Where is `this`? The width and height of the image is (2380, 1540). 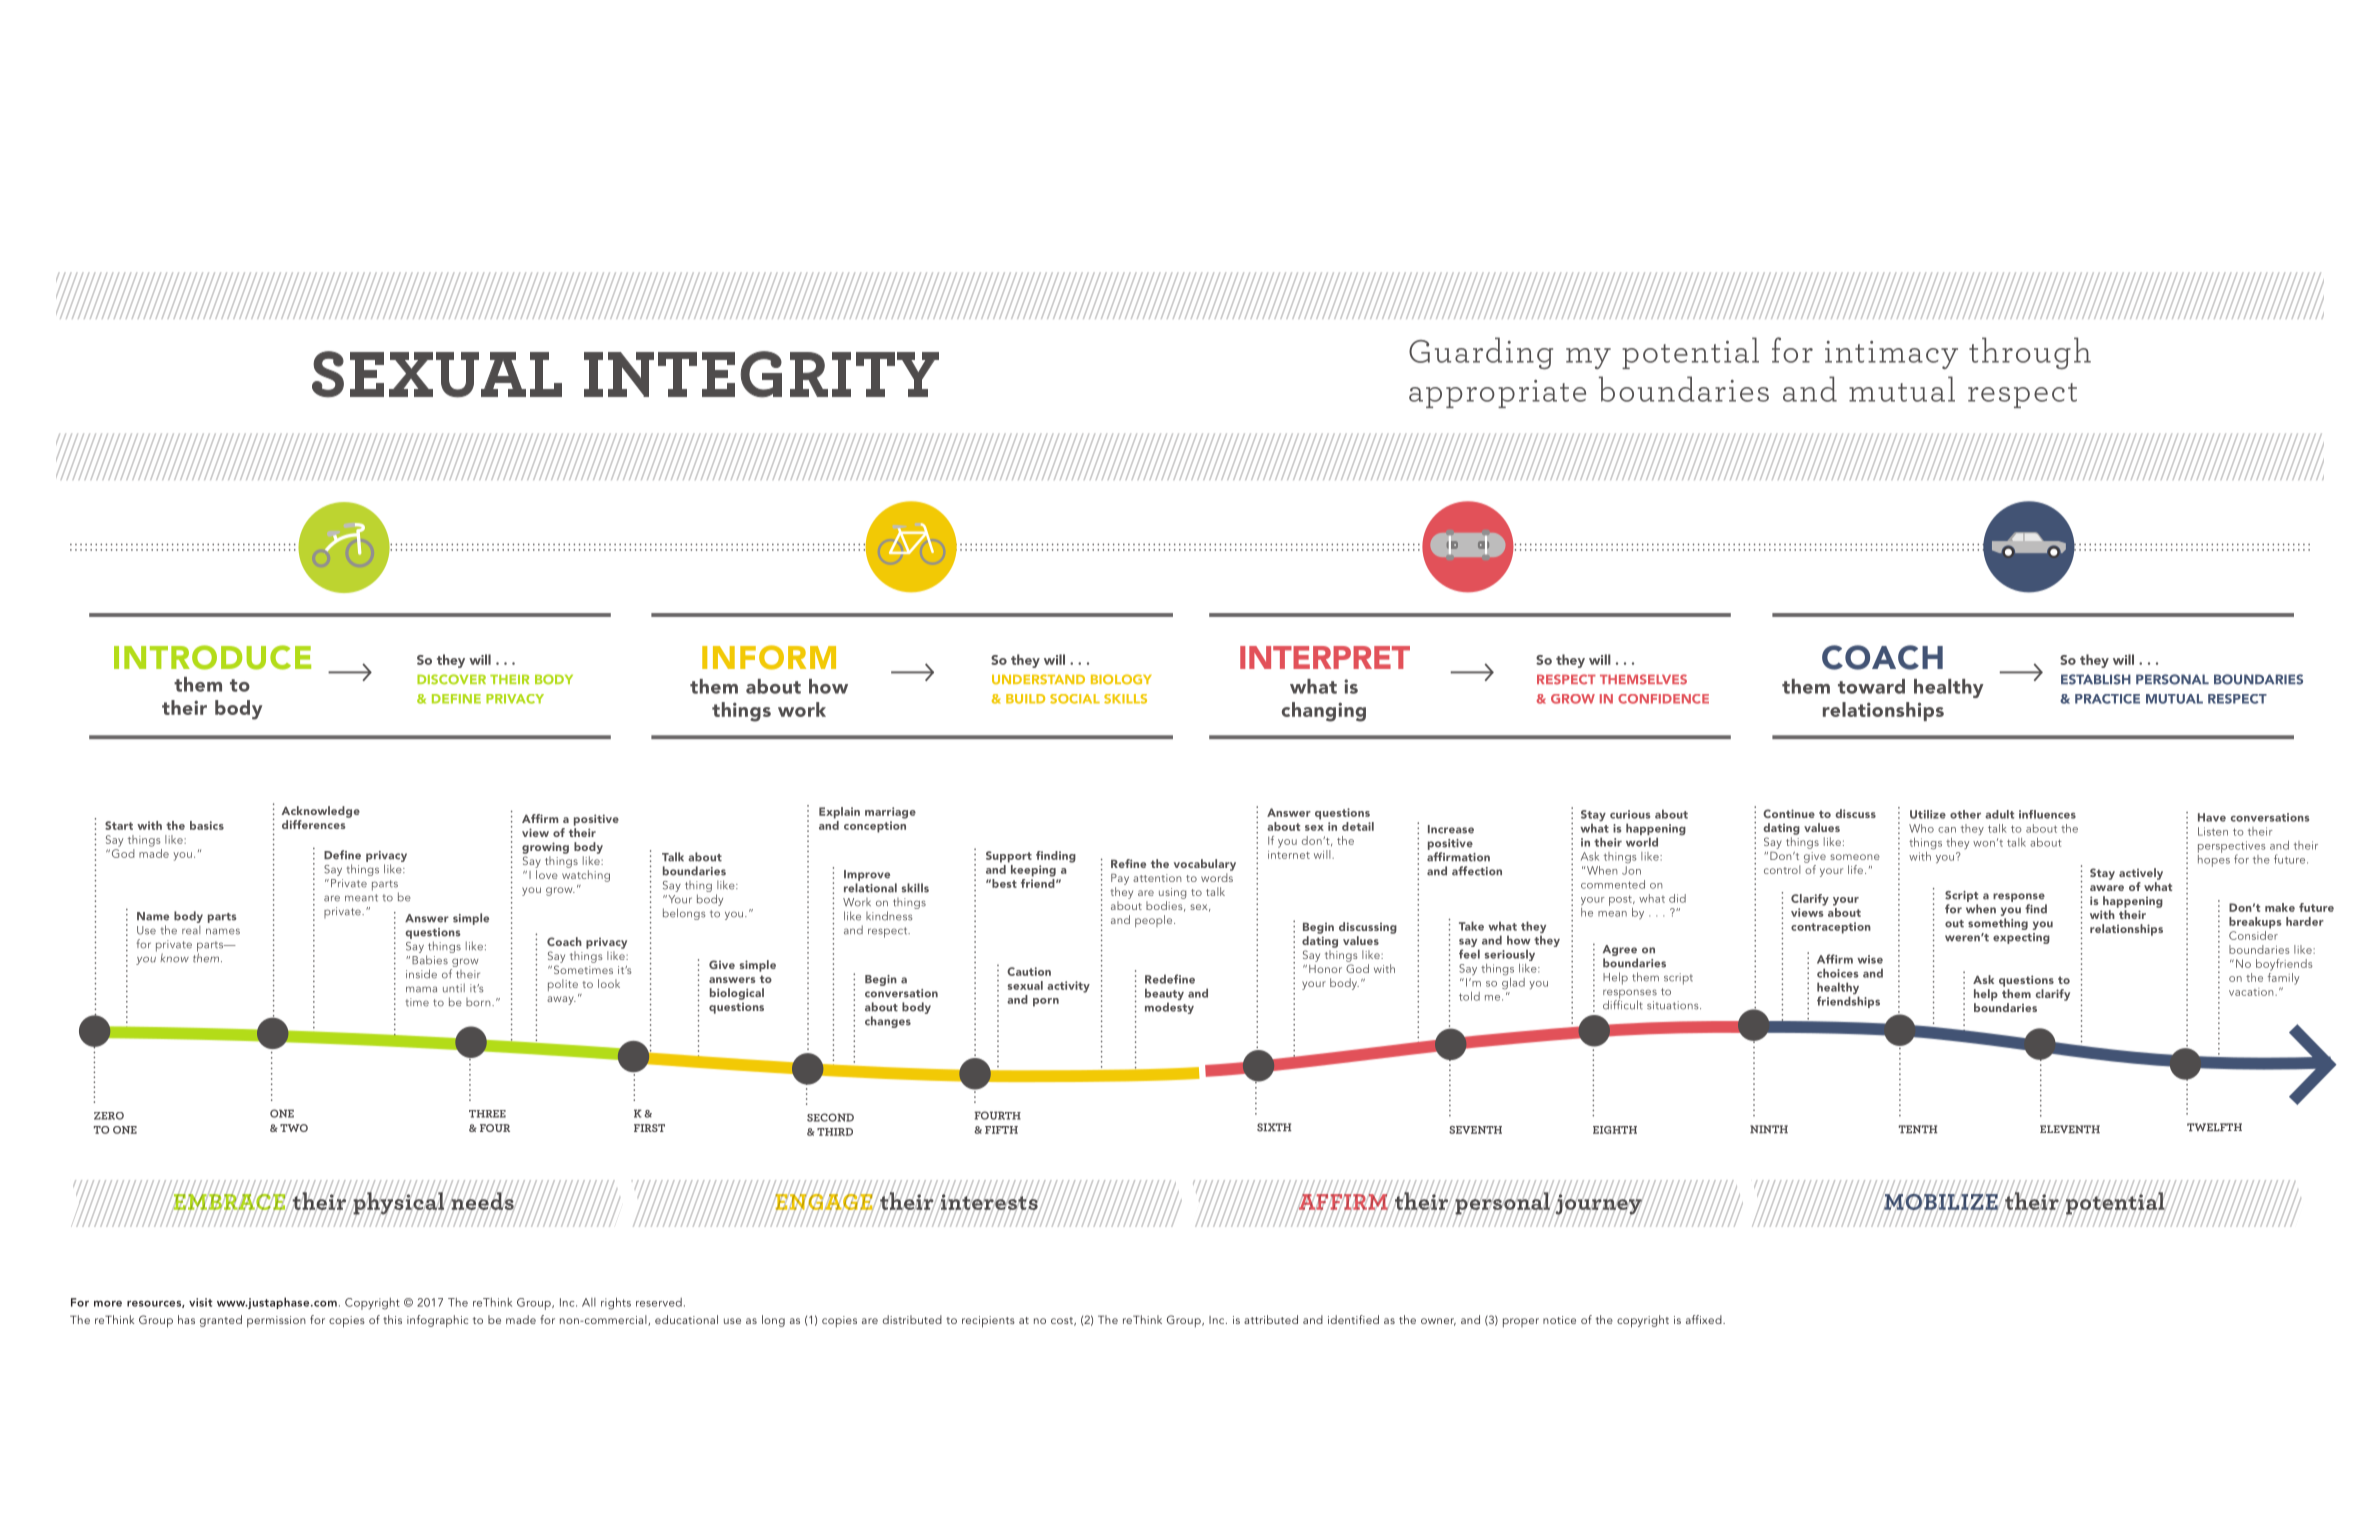
this is located at coordinates (392, 1319).
